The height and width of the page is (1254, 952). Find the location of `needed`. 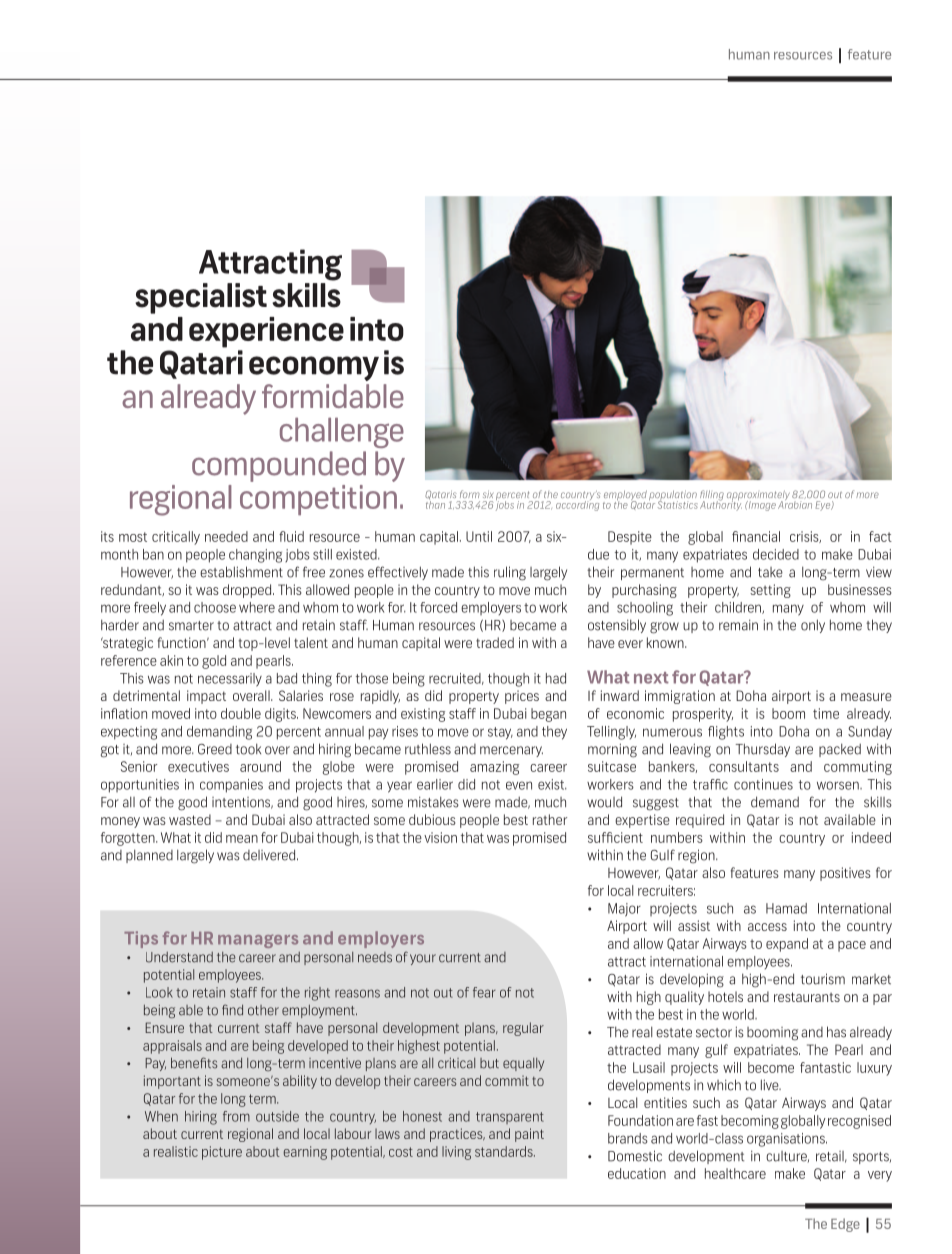

needed is located at coordinates (226, 536).
